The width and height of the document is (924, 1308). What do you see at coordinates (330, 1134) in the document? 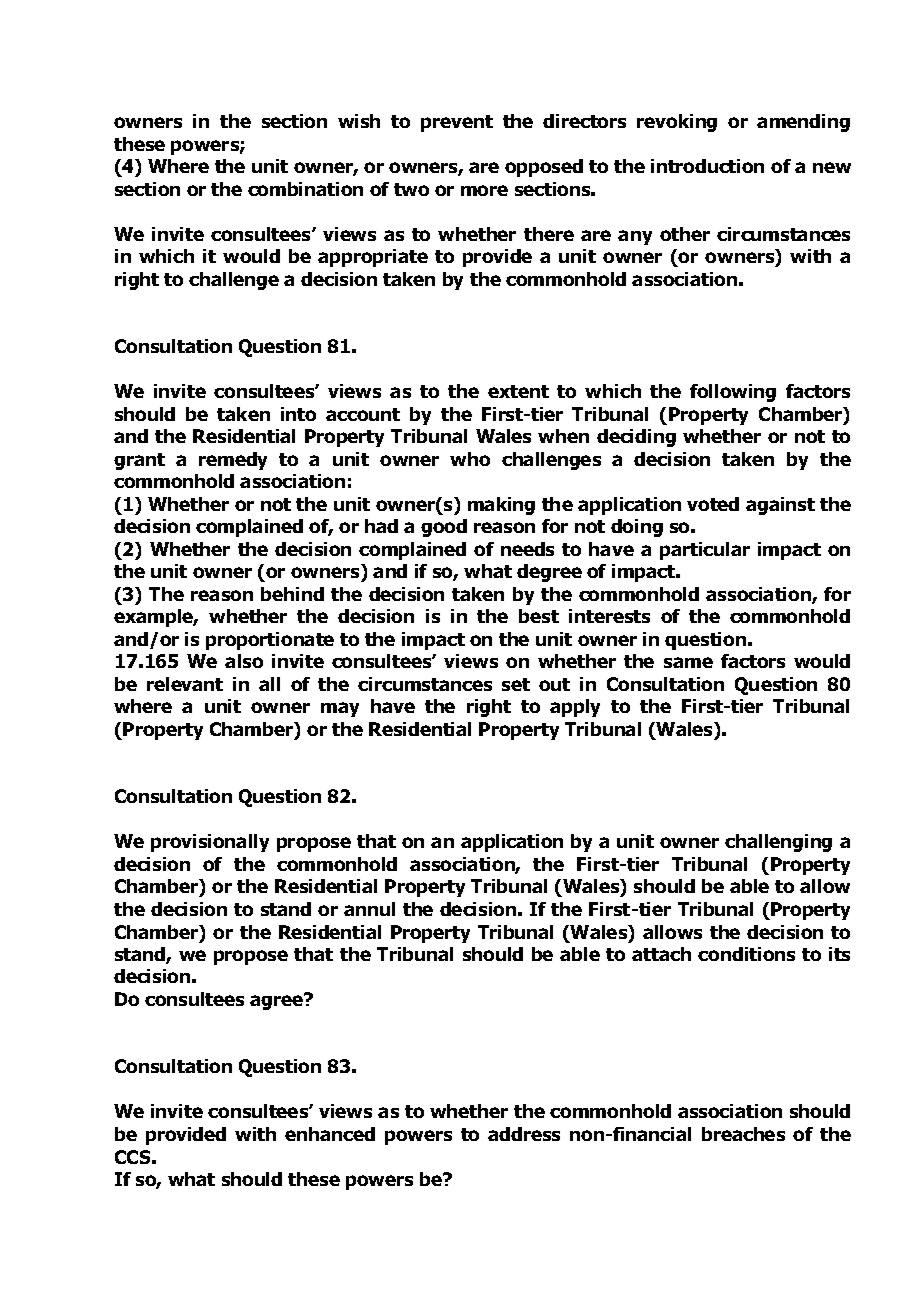
I see `enhanced` at bounding box center [330, 1134].
